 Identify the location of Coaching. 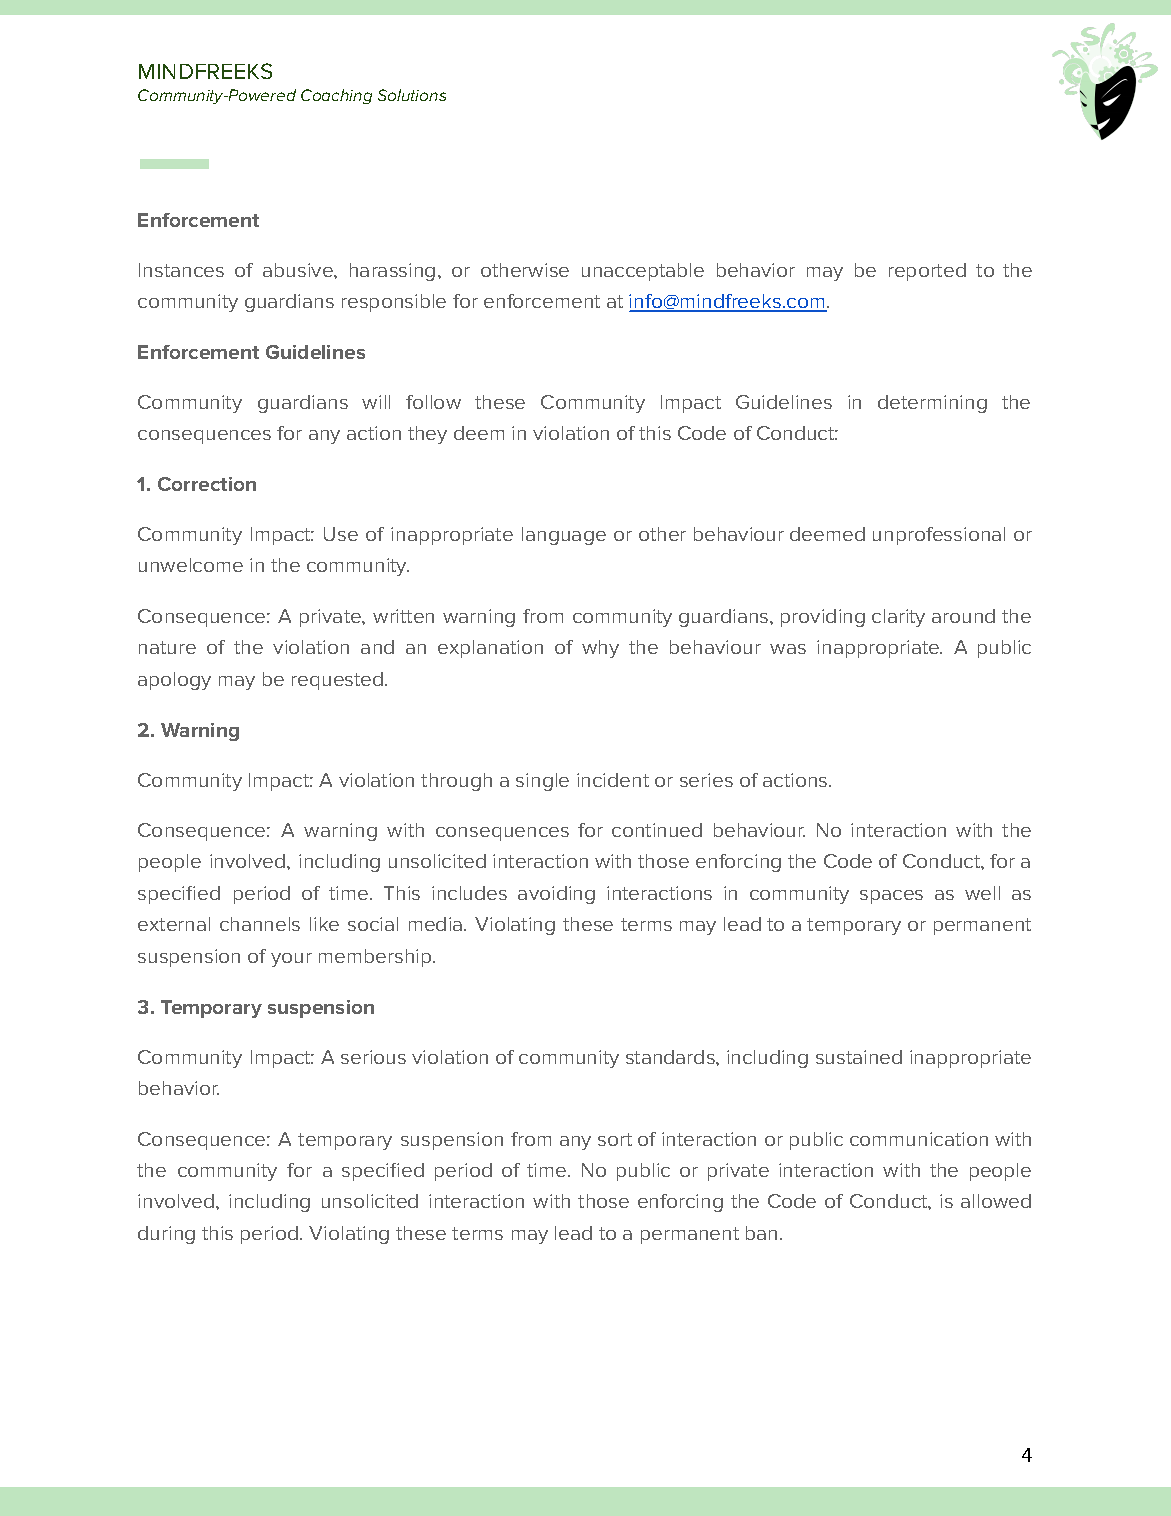
(336, 96).
